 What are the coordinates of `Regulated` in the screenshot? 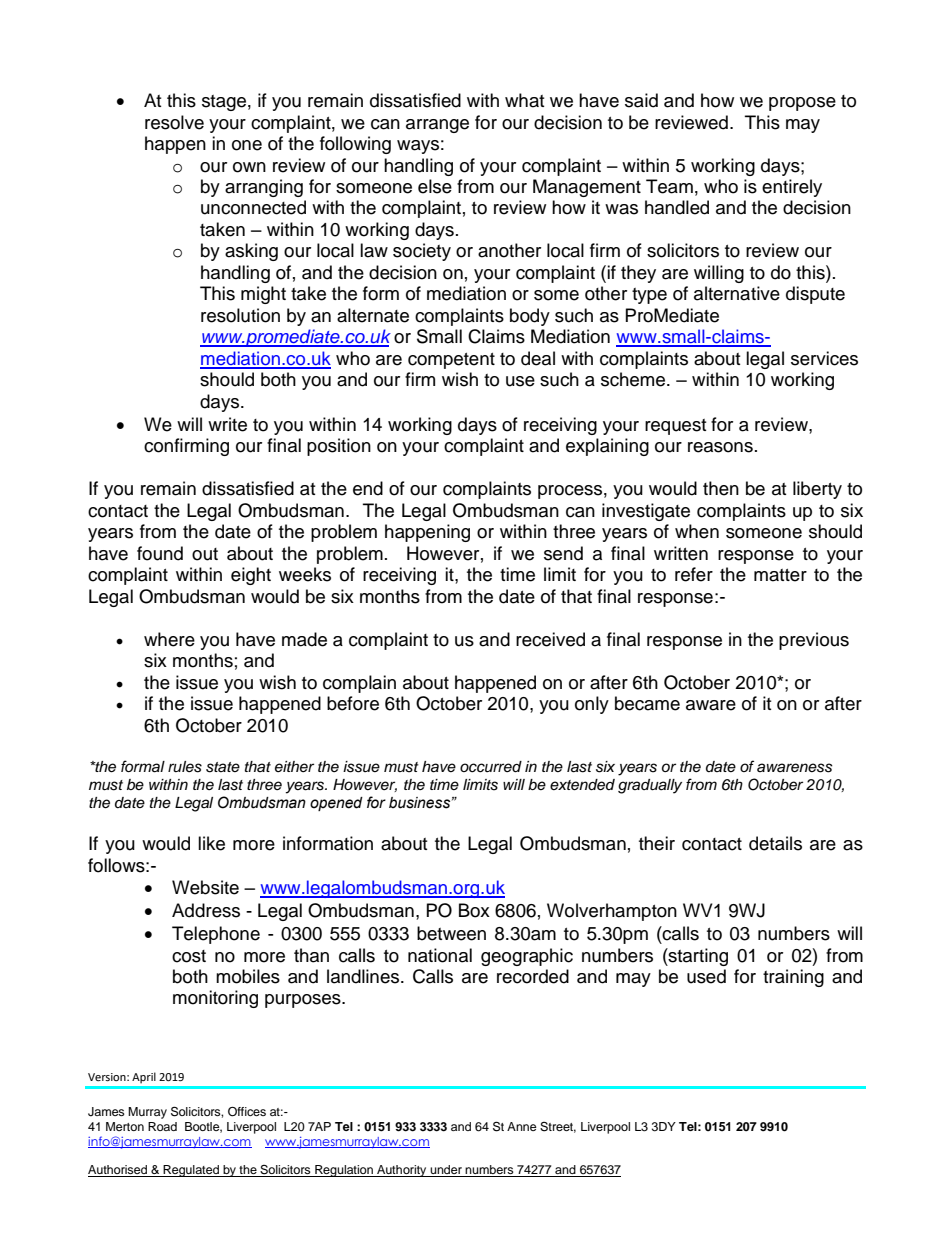 It's located at (191, 1171).
